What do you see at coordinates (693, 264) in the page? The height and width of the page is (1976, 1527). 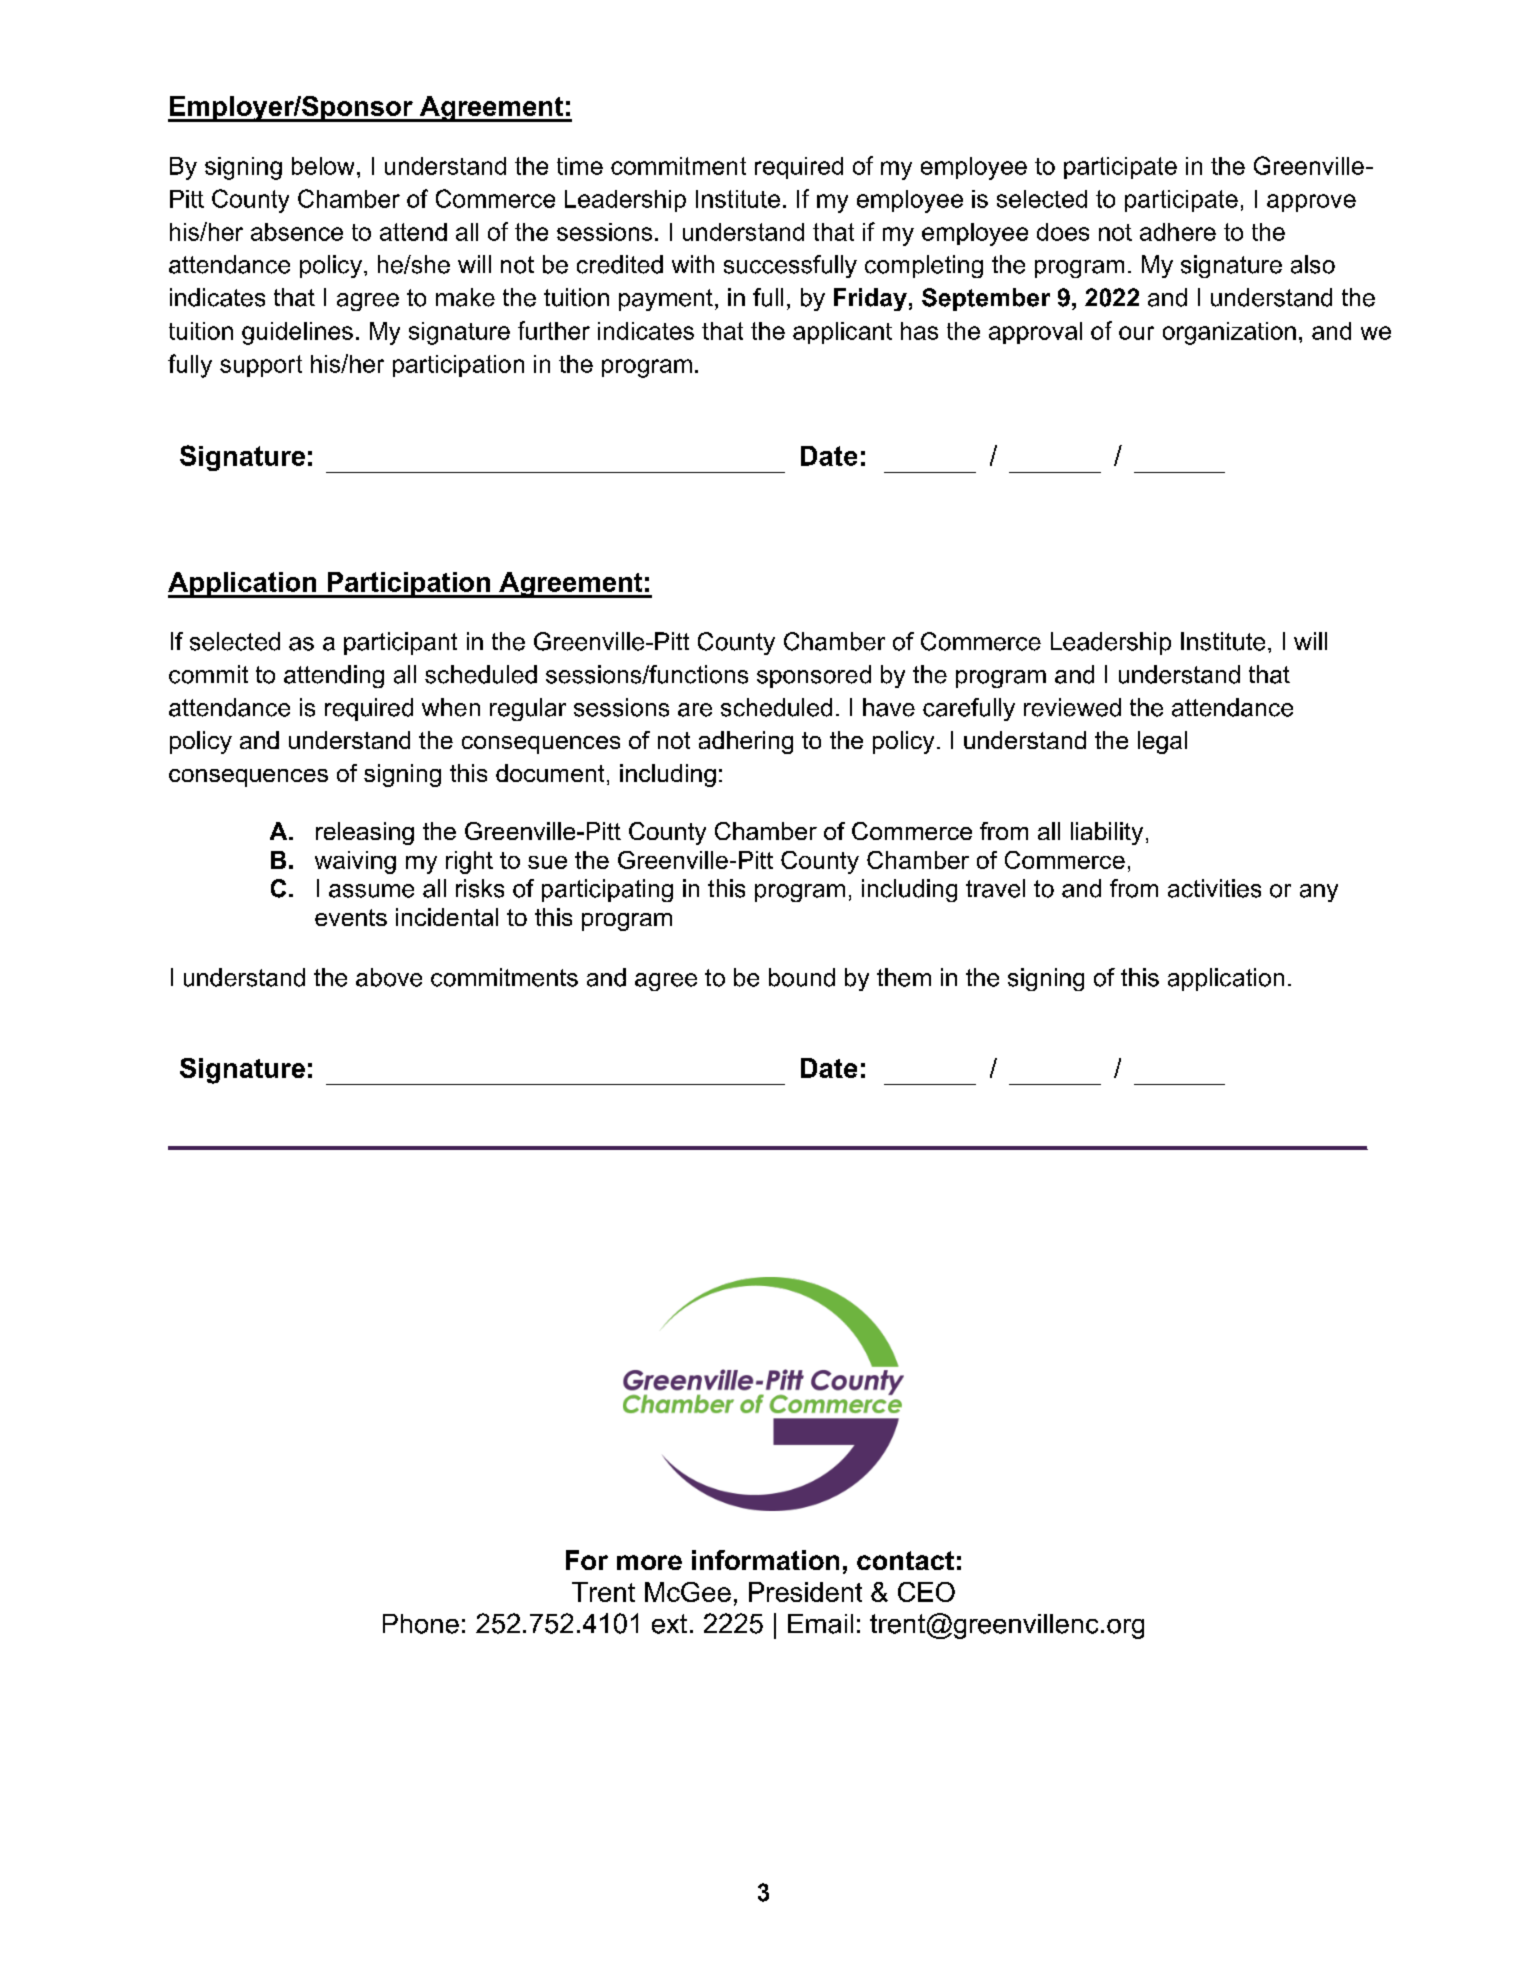 I see `with` at bounding box center [693, 264].
